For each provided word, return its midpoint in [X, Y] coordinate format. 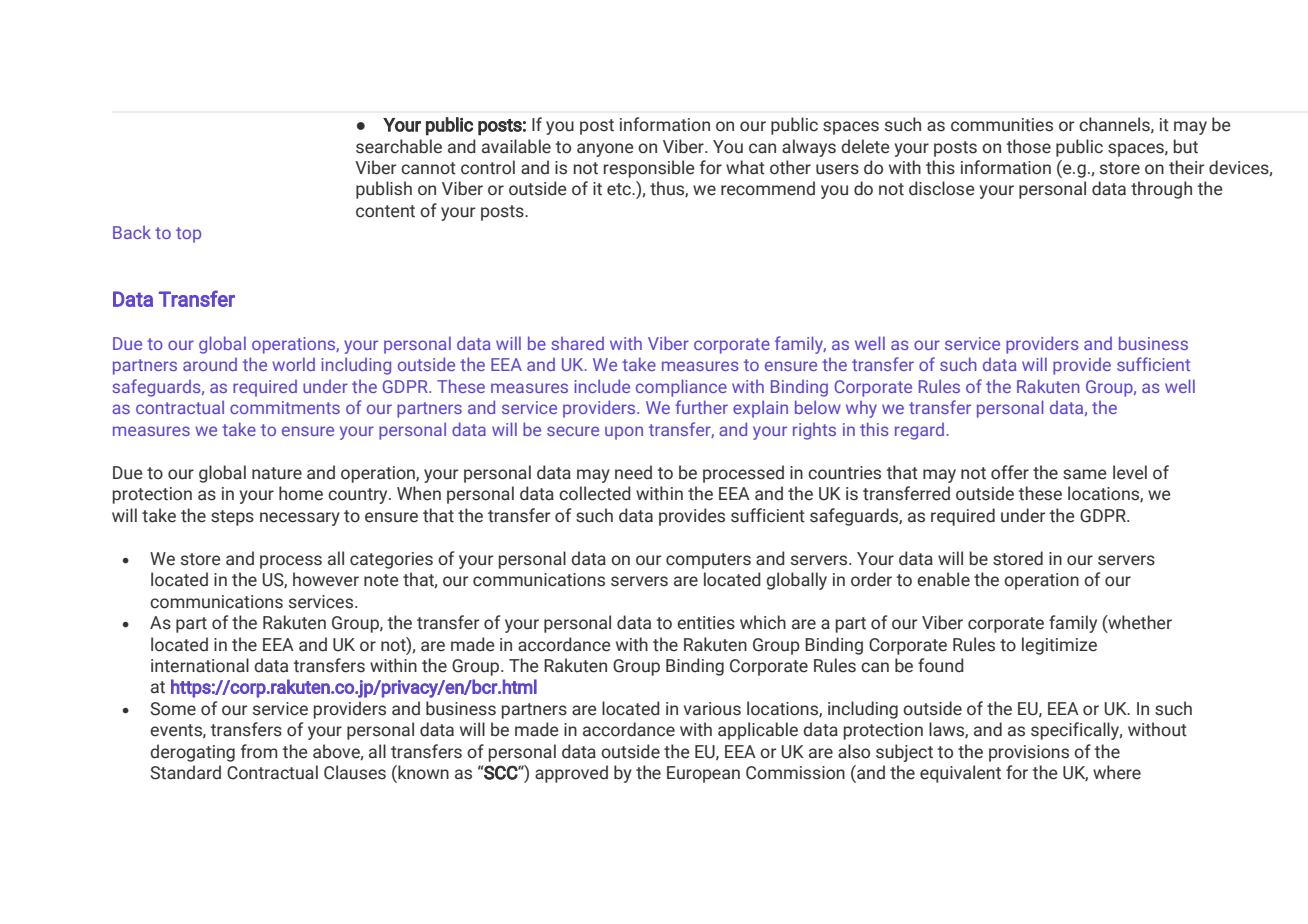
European [703, 774]
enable [943, 579]
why [861, 409]
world [293, 364]
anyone [605, 150]
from [259, 751]
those [1028, 146]
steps [232, 518]
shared [577, 343]
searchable [399, 146]
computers [708, 561]
